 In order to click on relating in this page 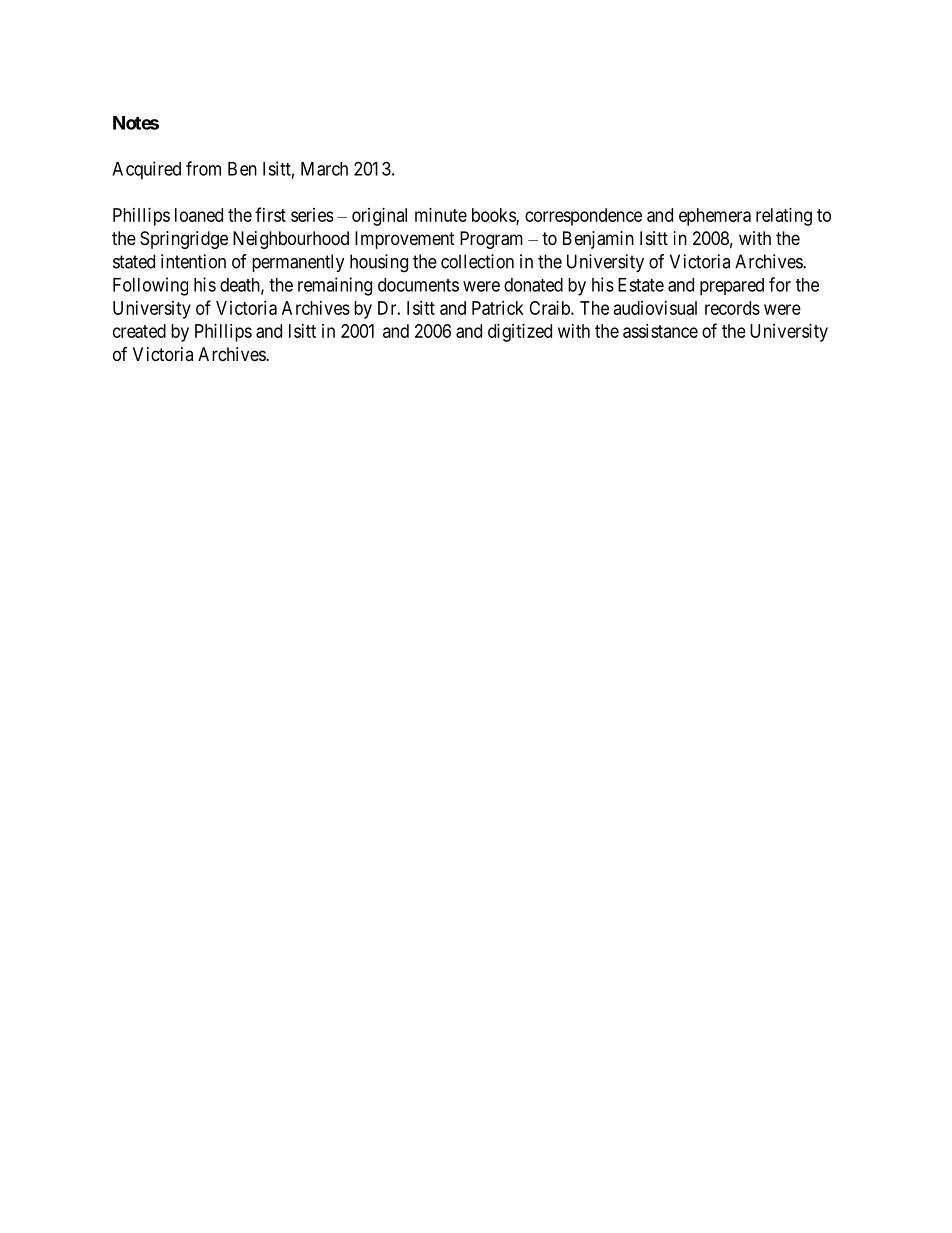, I will do `click(784, 217)`.
